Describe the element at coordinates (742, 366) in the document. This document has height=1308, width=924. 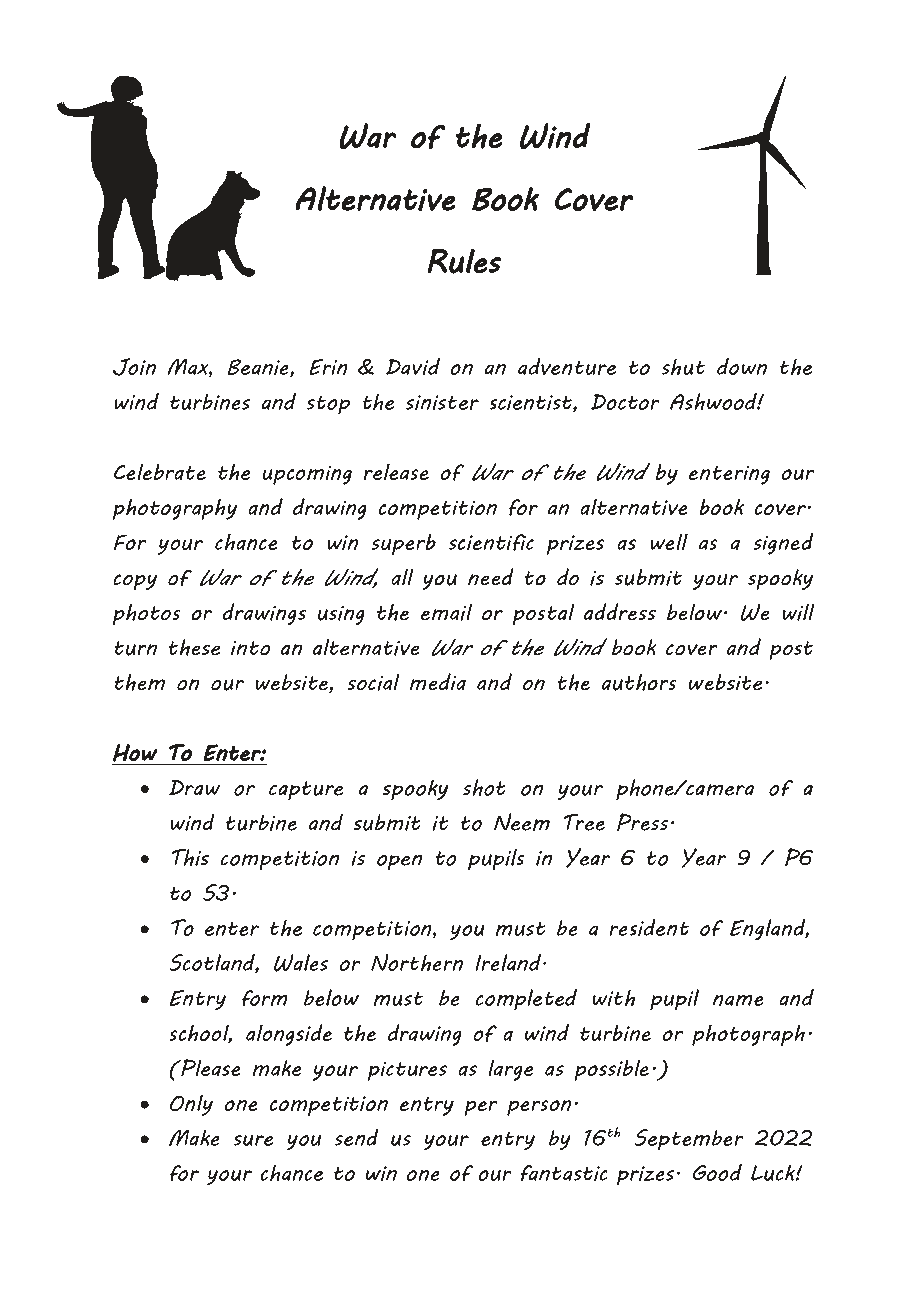
I see `down` at that location.
